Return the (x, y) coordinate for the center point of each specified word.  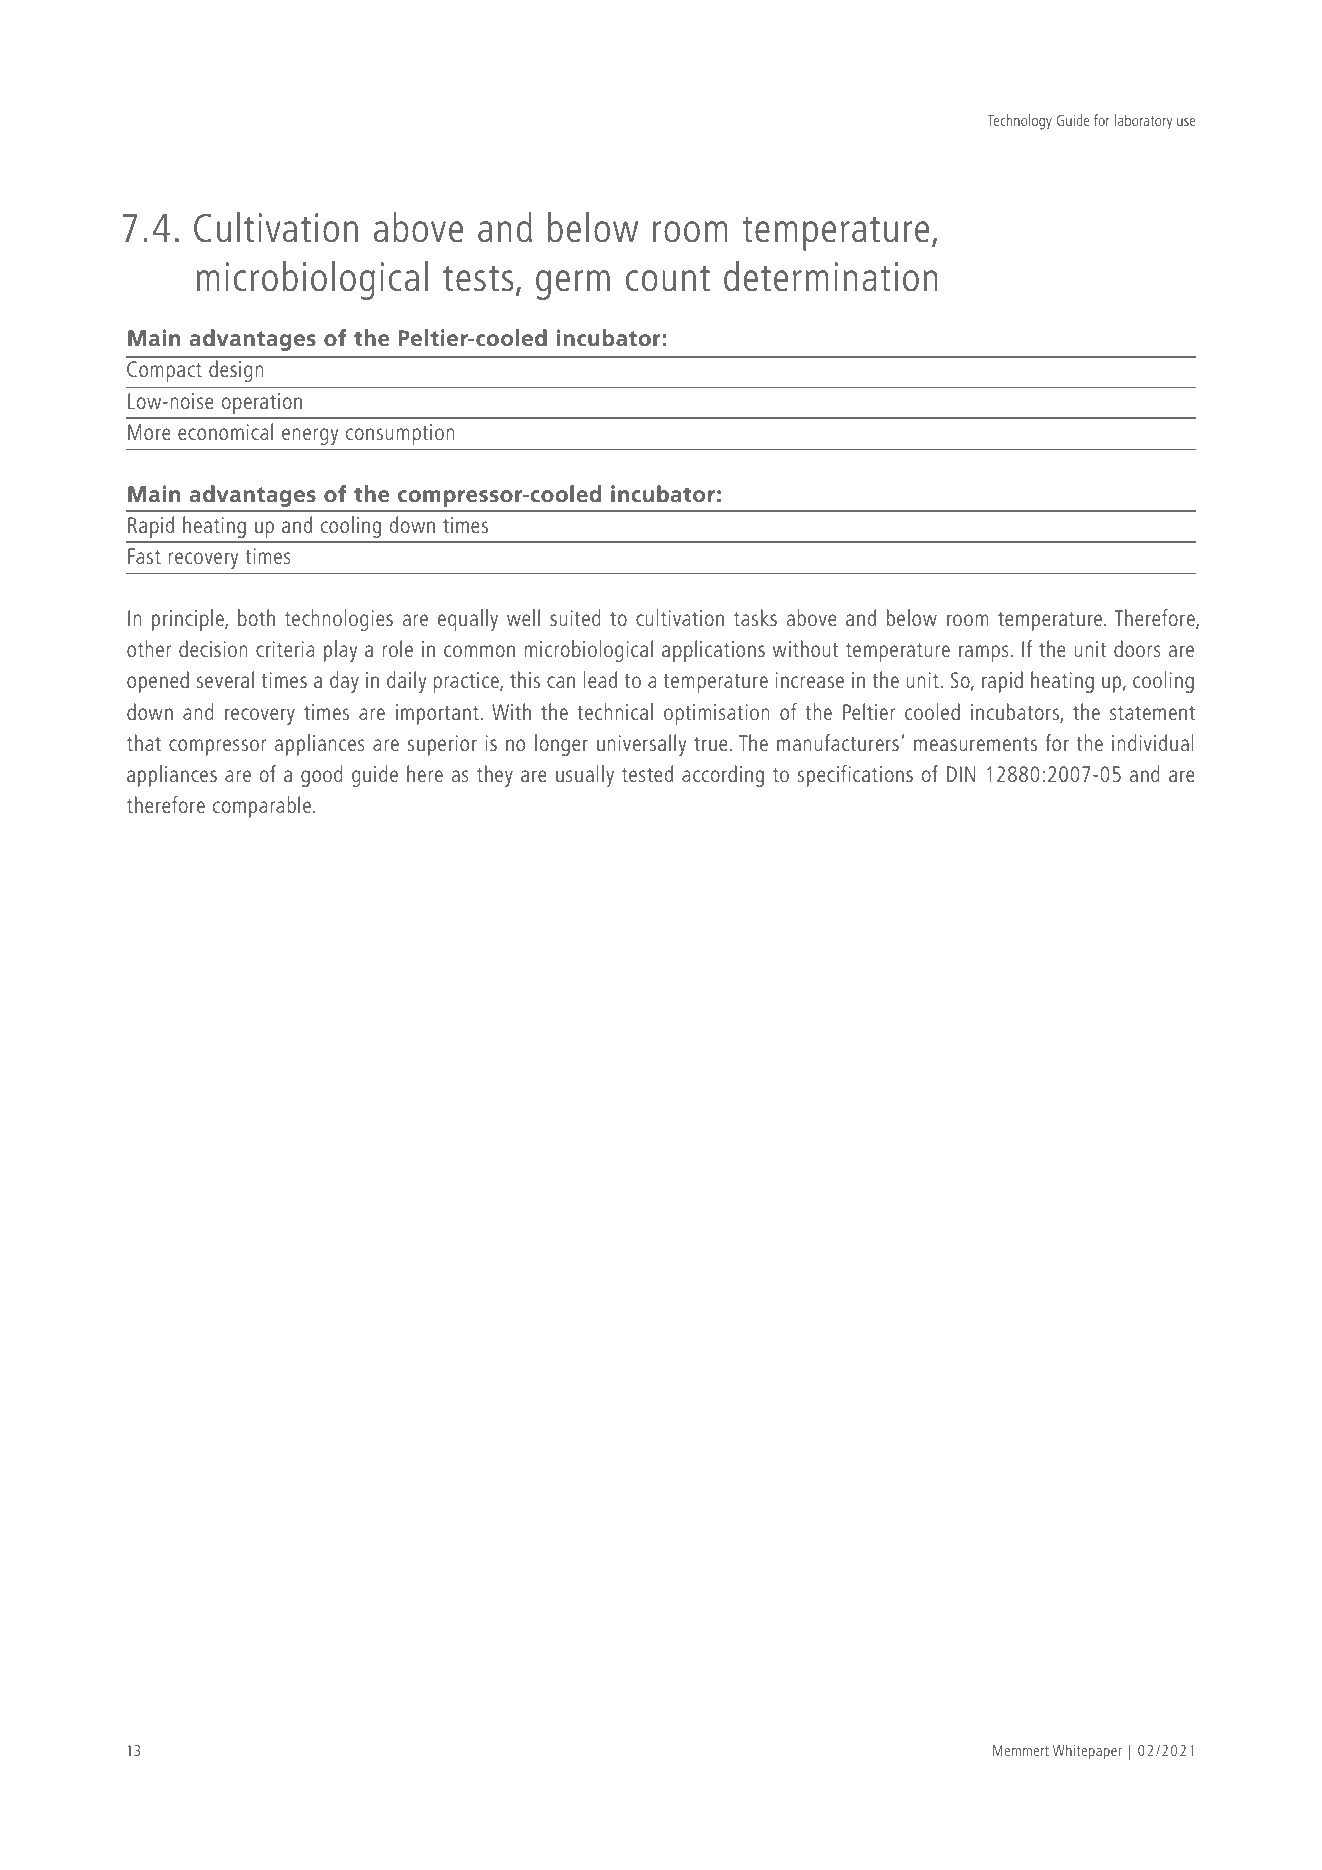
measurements (975, 744)
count (668, 279)
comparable (263, 807)
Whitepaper (1087, 1751)
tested (647, 773)
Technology (1019, 122)
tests (478, 279)
